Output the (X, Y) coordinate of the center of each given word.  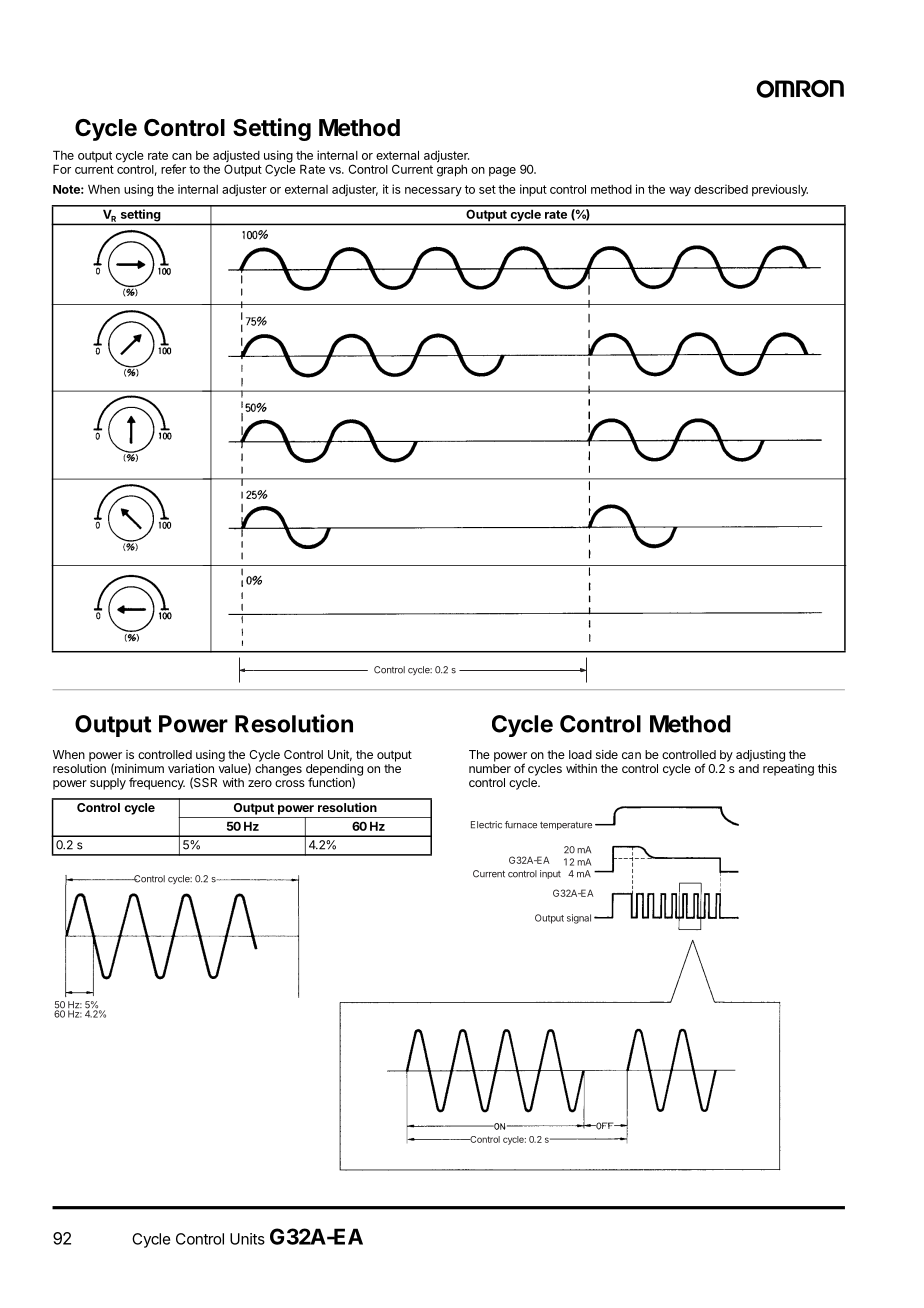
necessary (433, 192)
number (490, 768)
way (680, 192)
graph (452, 169)
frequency (157, 783)
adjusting (760, 756)
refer (173, 169)
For (62, 169)
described (721, 189)
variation (191, 768)
